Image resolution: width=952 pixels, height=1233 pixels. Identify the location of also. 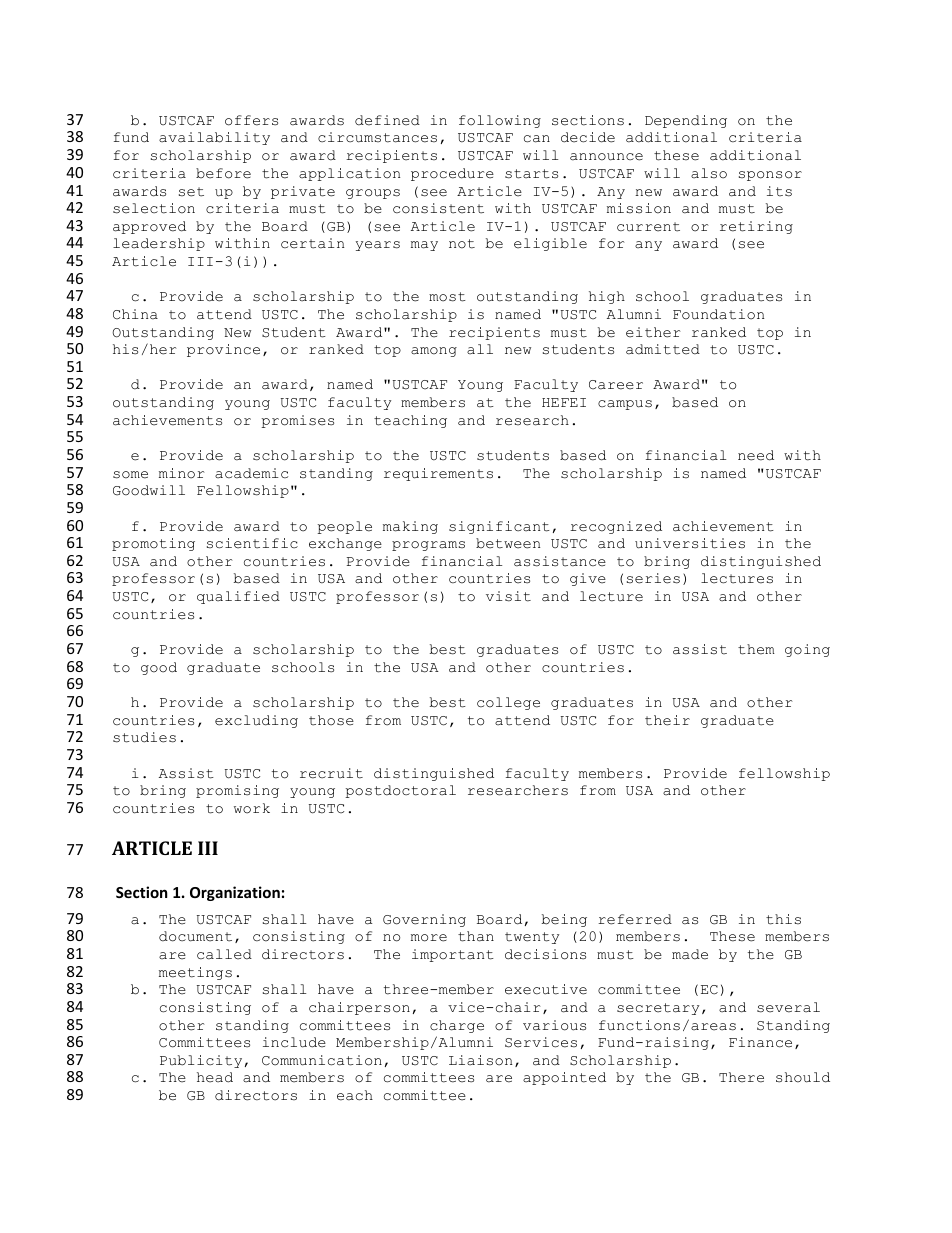
(709, 173).
